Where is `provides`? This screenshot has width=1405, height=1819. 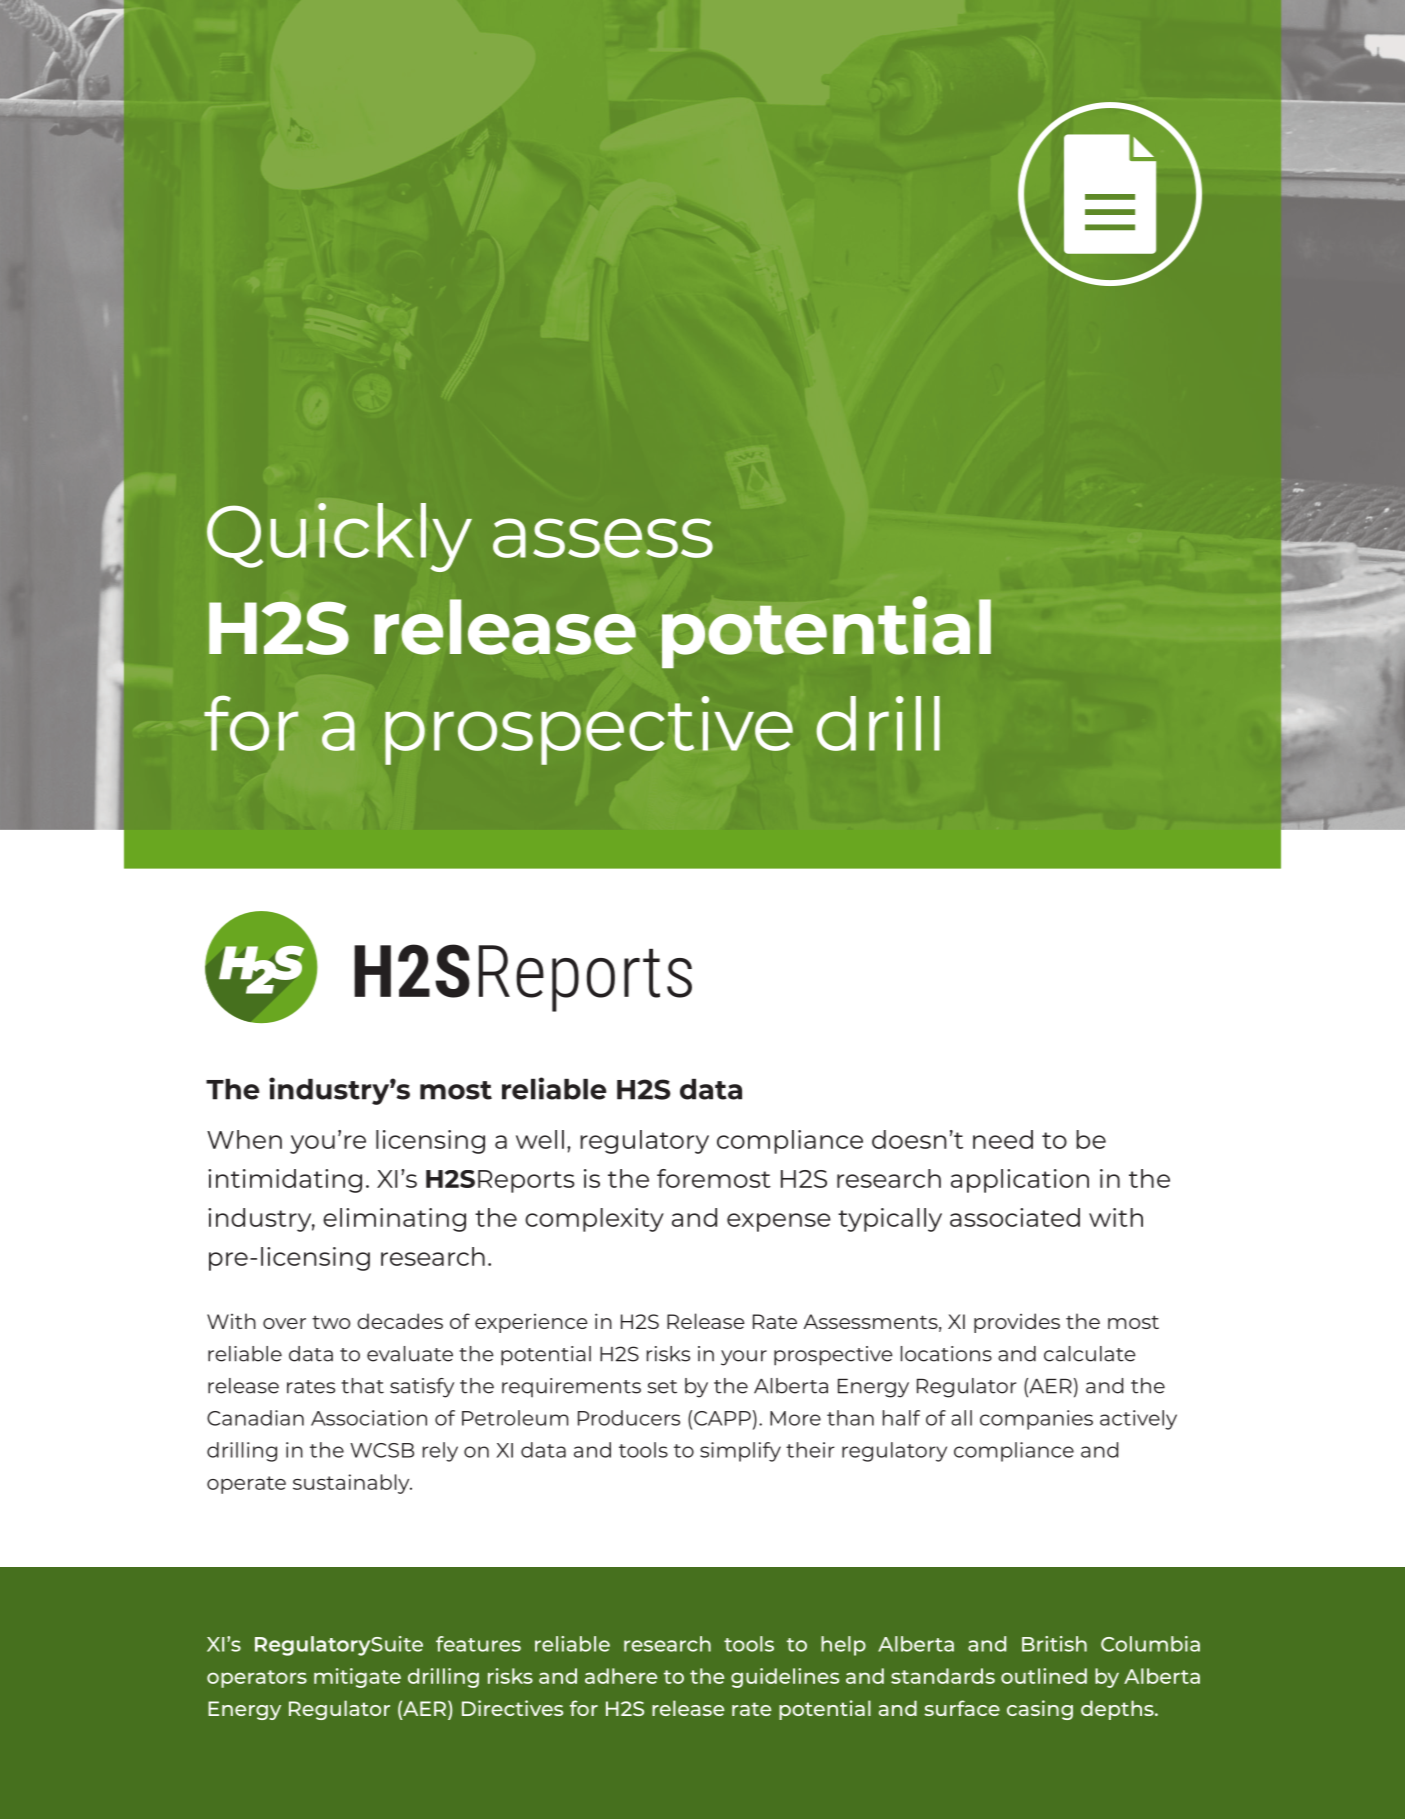
provides is located at coordinates (1017, 1323).
